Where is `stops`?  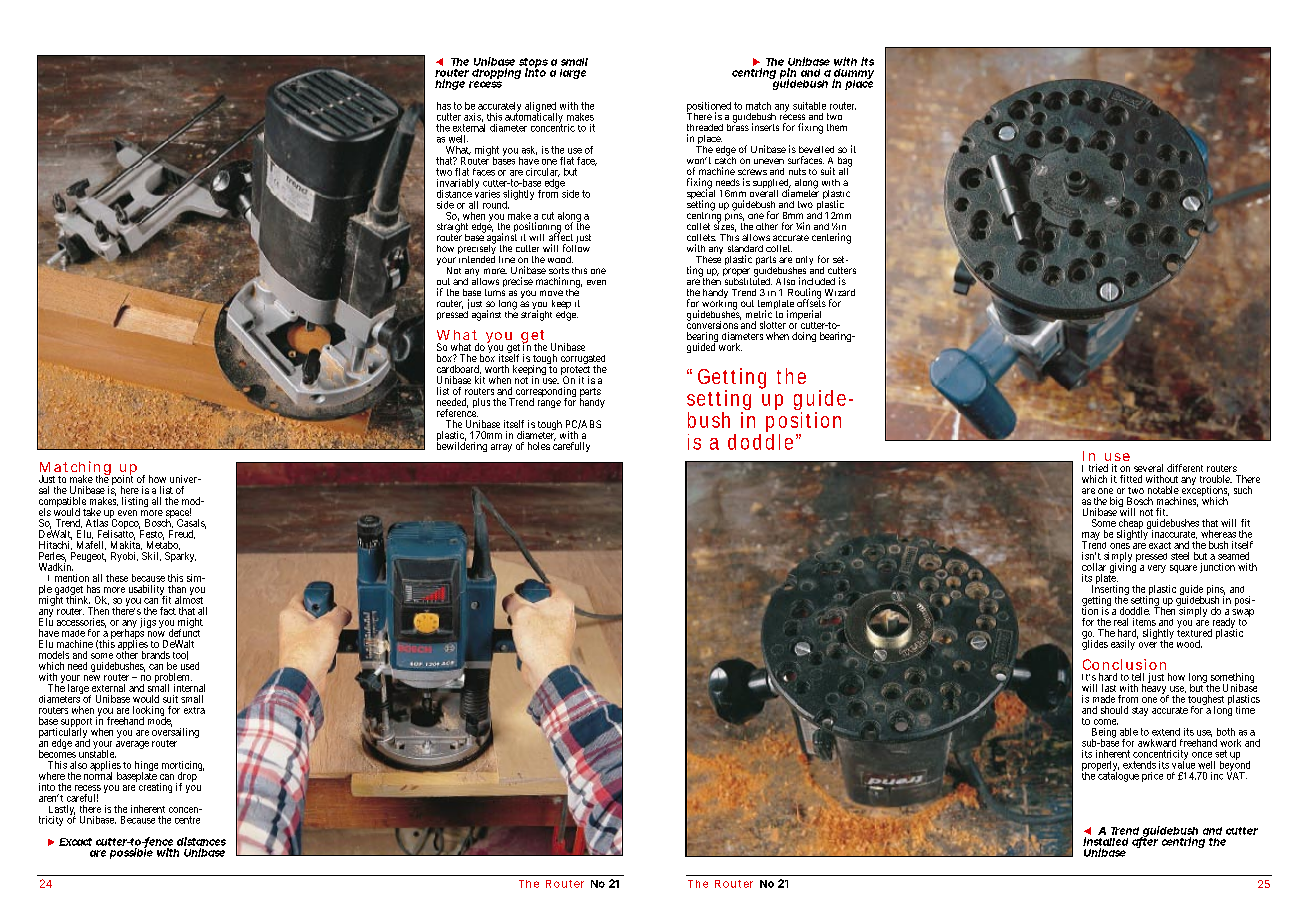
stops is located at coordinates (533, 64).
